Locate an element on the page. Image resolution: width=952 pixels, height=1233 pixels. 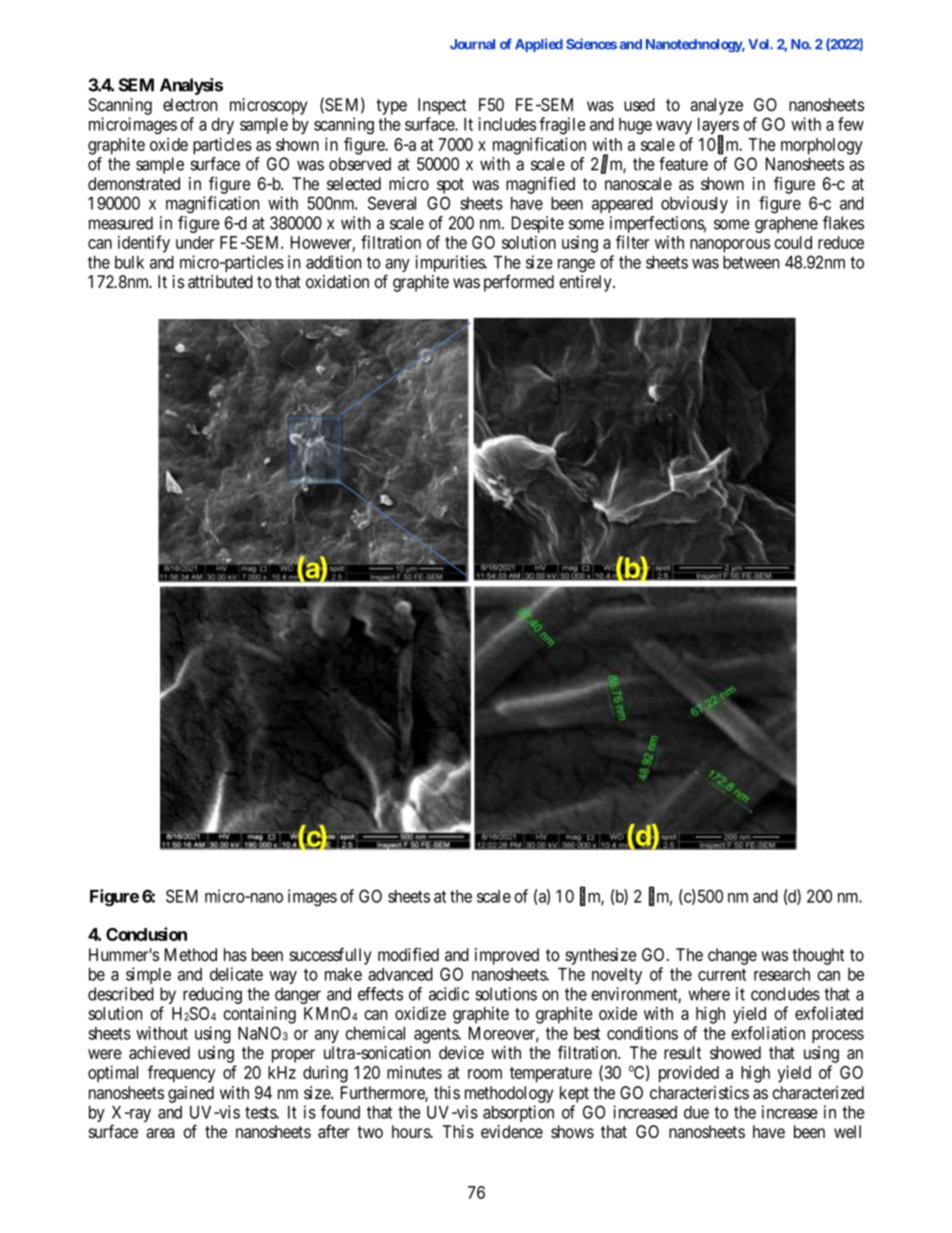
between is located at coordinates (751, 262).
